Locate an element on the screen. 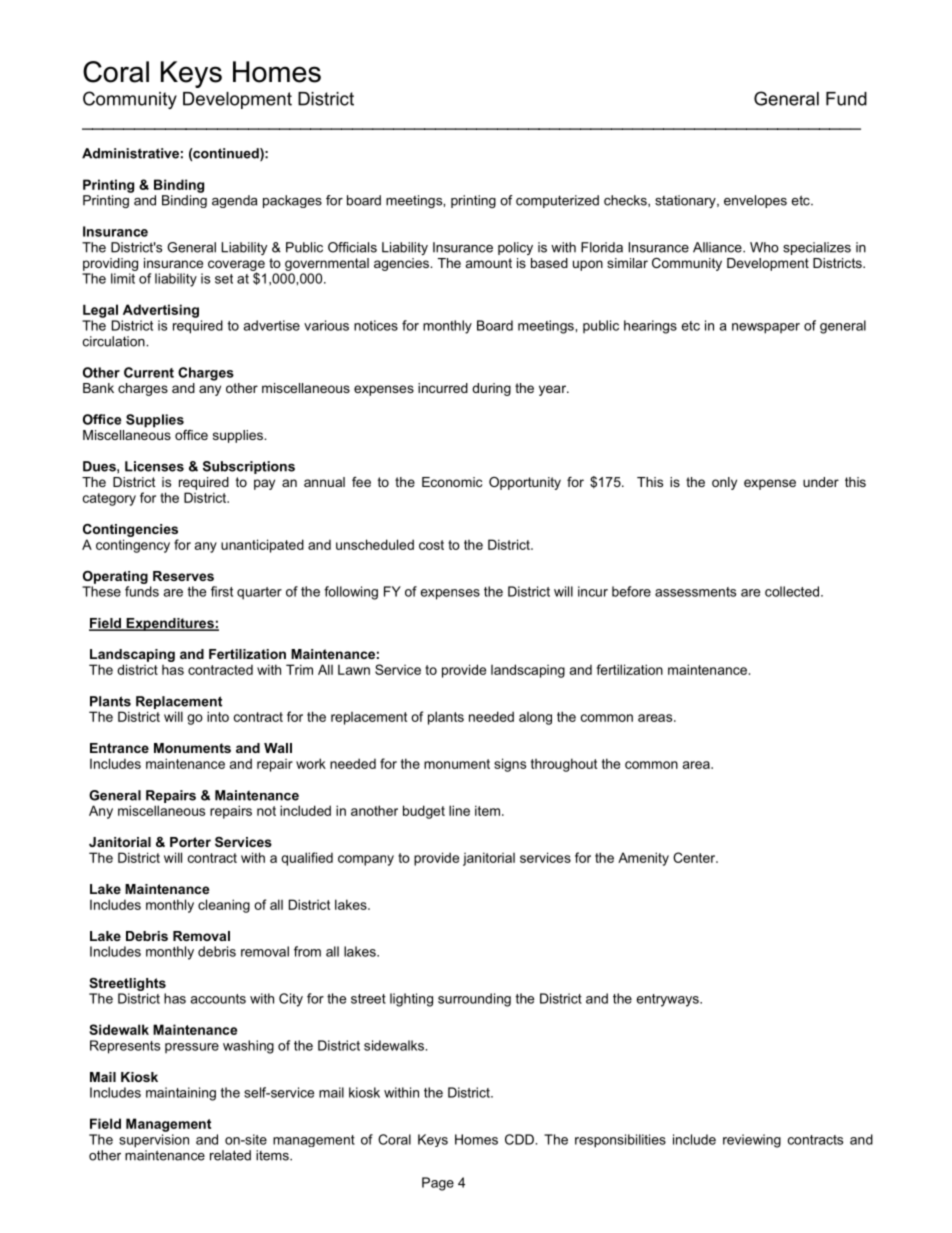 The height and width of the screenshot is (1233, 952). Page is located at coordinates (438, 1184).
